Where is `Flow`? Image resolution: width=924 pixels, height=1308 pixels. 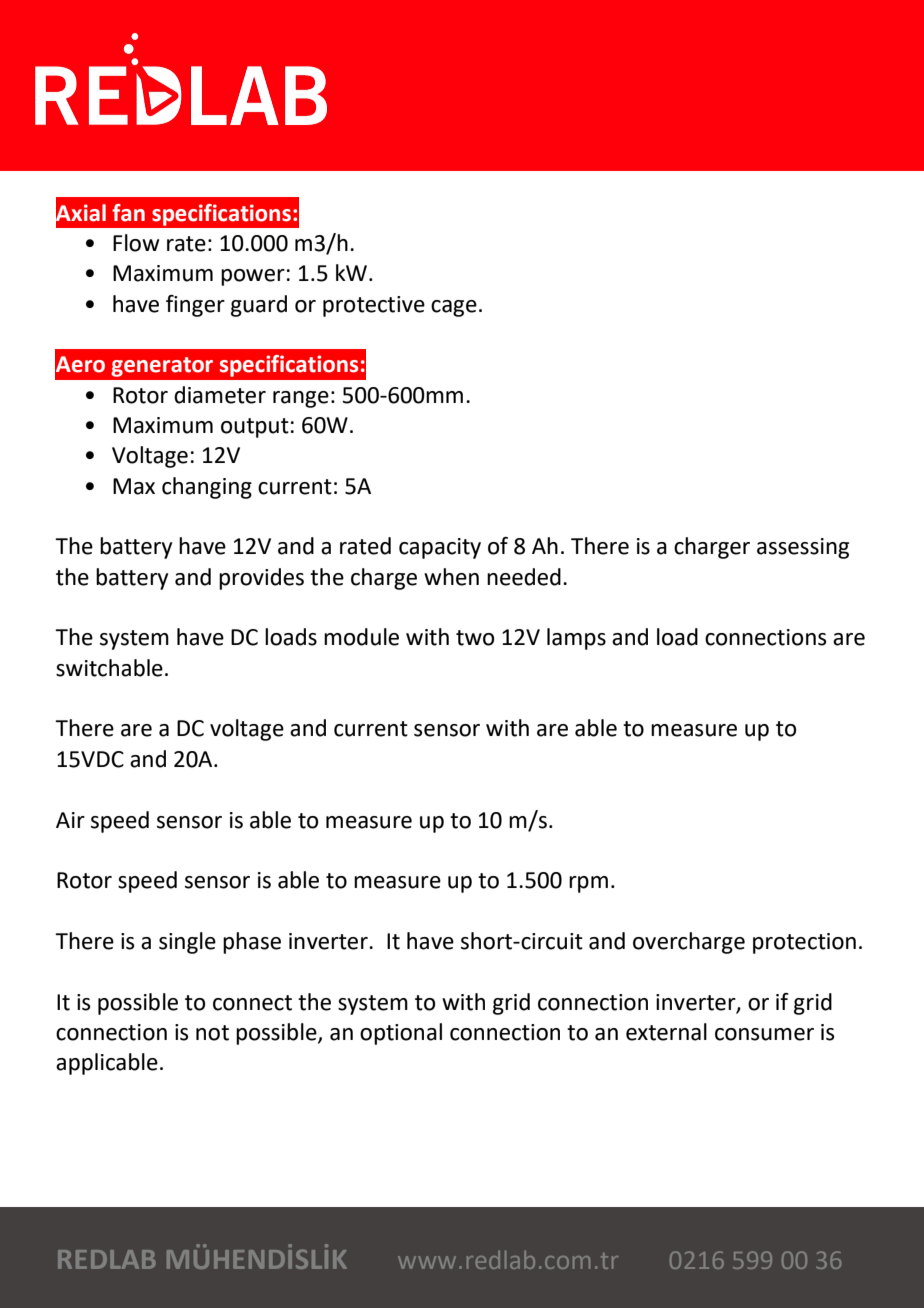 Flow is located at coordinates (136, 243).
